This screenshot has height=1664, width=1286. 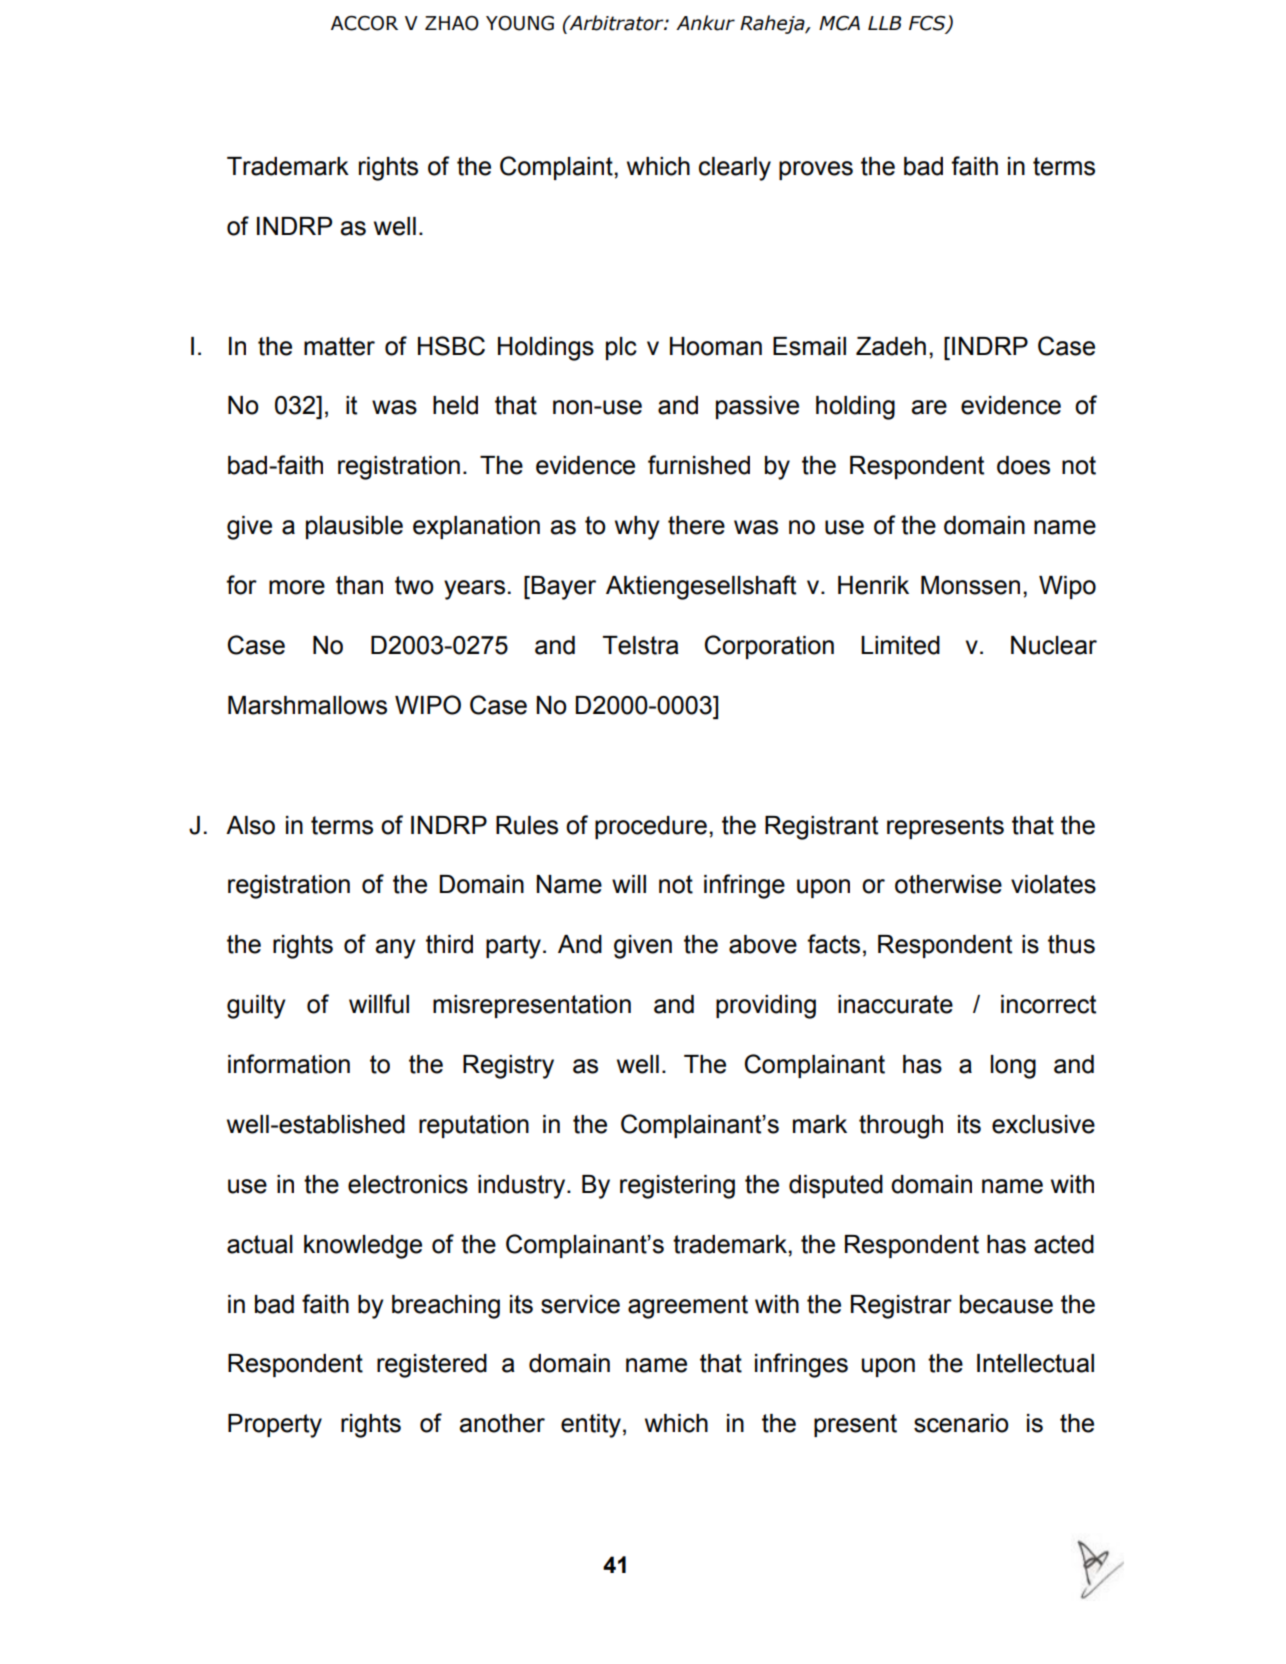 What do you see at coordinates (452, 23) in the screenshot?
I see `ZHAO` at bounding box center [452, 23].
